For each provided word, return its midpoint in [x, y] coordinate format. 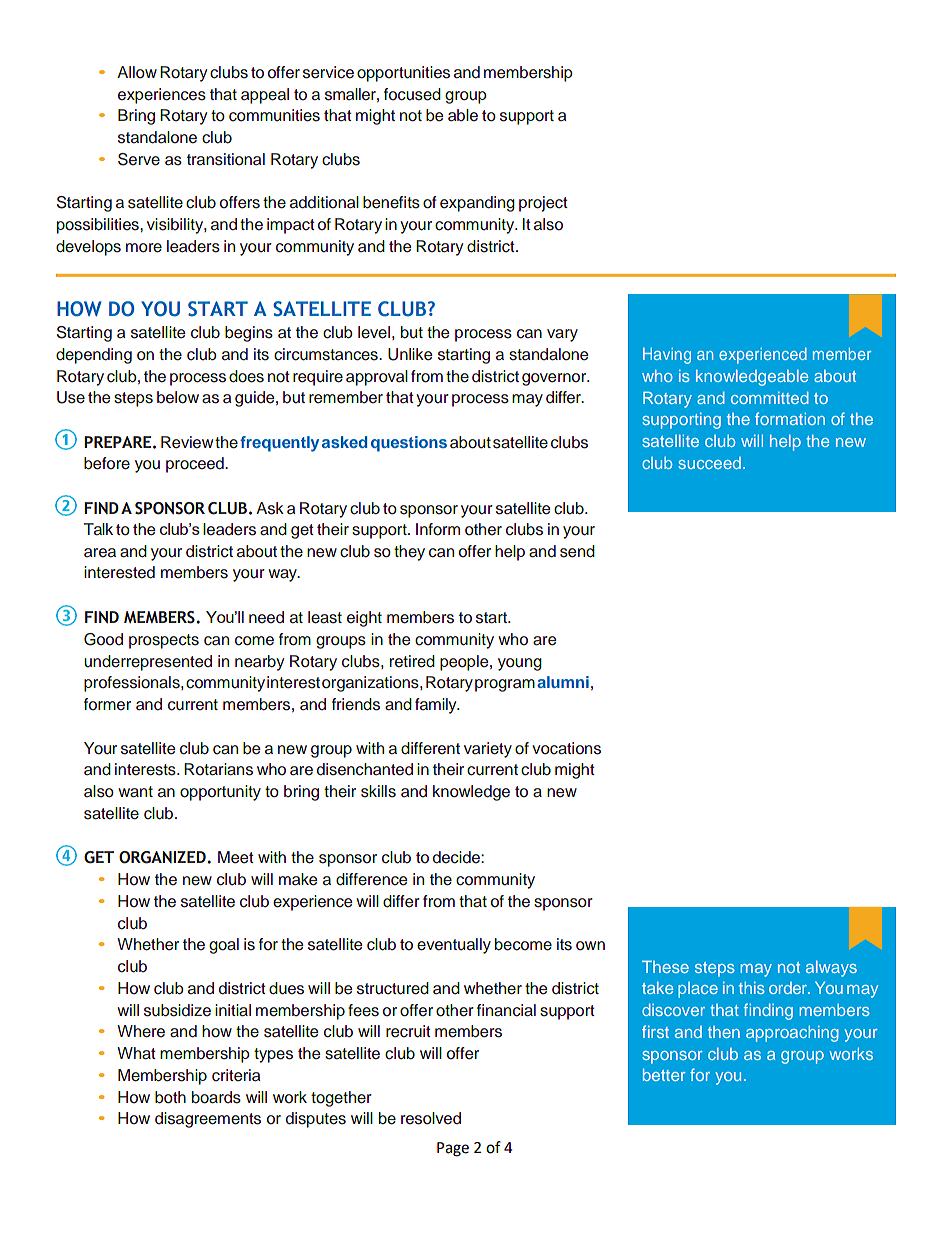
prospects [164, 641]
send [577, 551]
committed [770, 398]
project [543, 204]
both [170, 1097]
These [665, 967]
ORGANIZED [163, 857]
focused [412, 94]
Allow [137, 72]
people [465, 663]
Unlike [410, 354]
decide [457, 857]
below [178, 397]
